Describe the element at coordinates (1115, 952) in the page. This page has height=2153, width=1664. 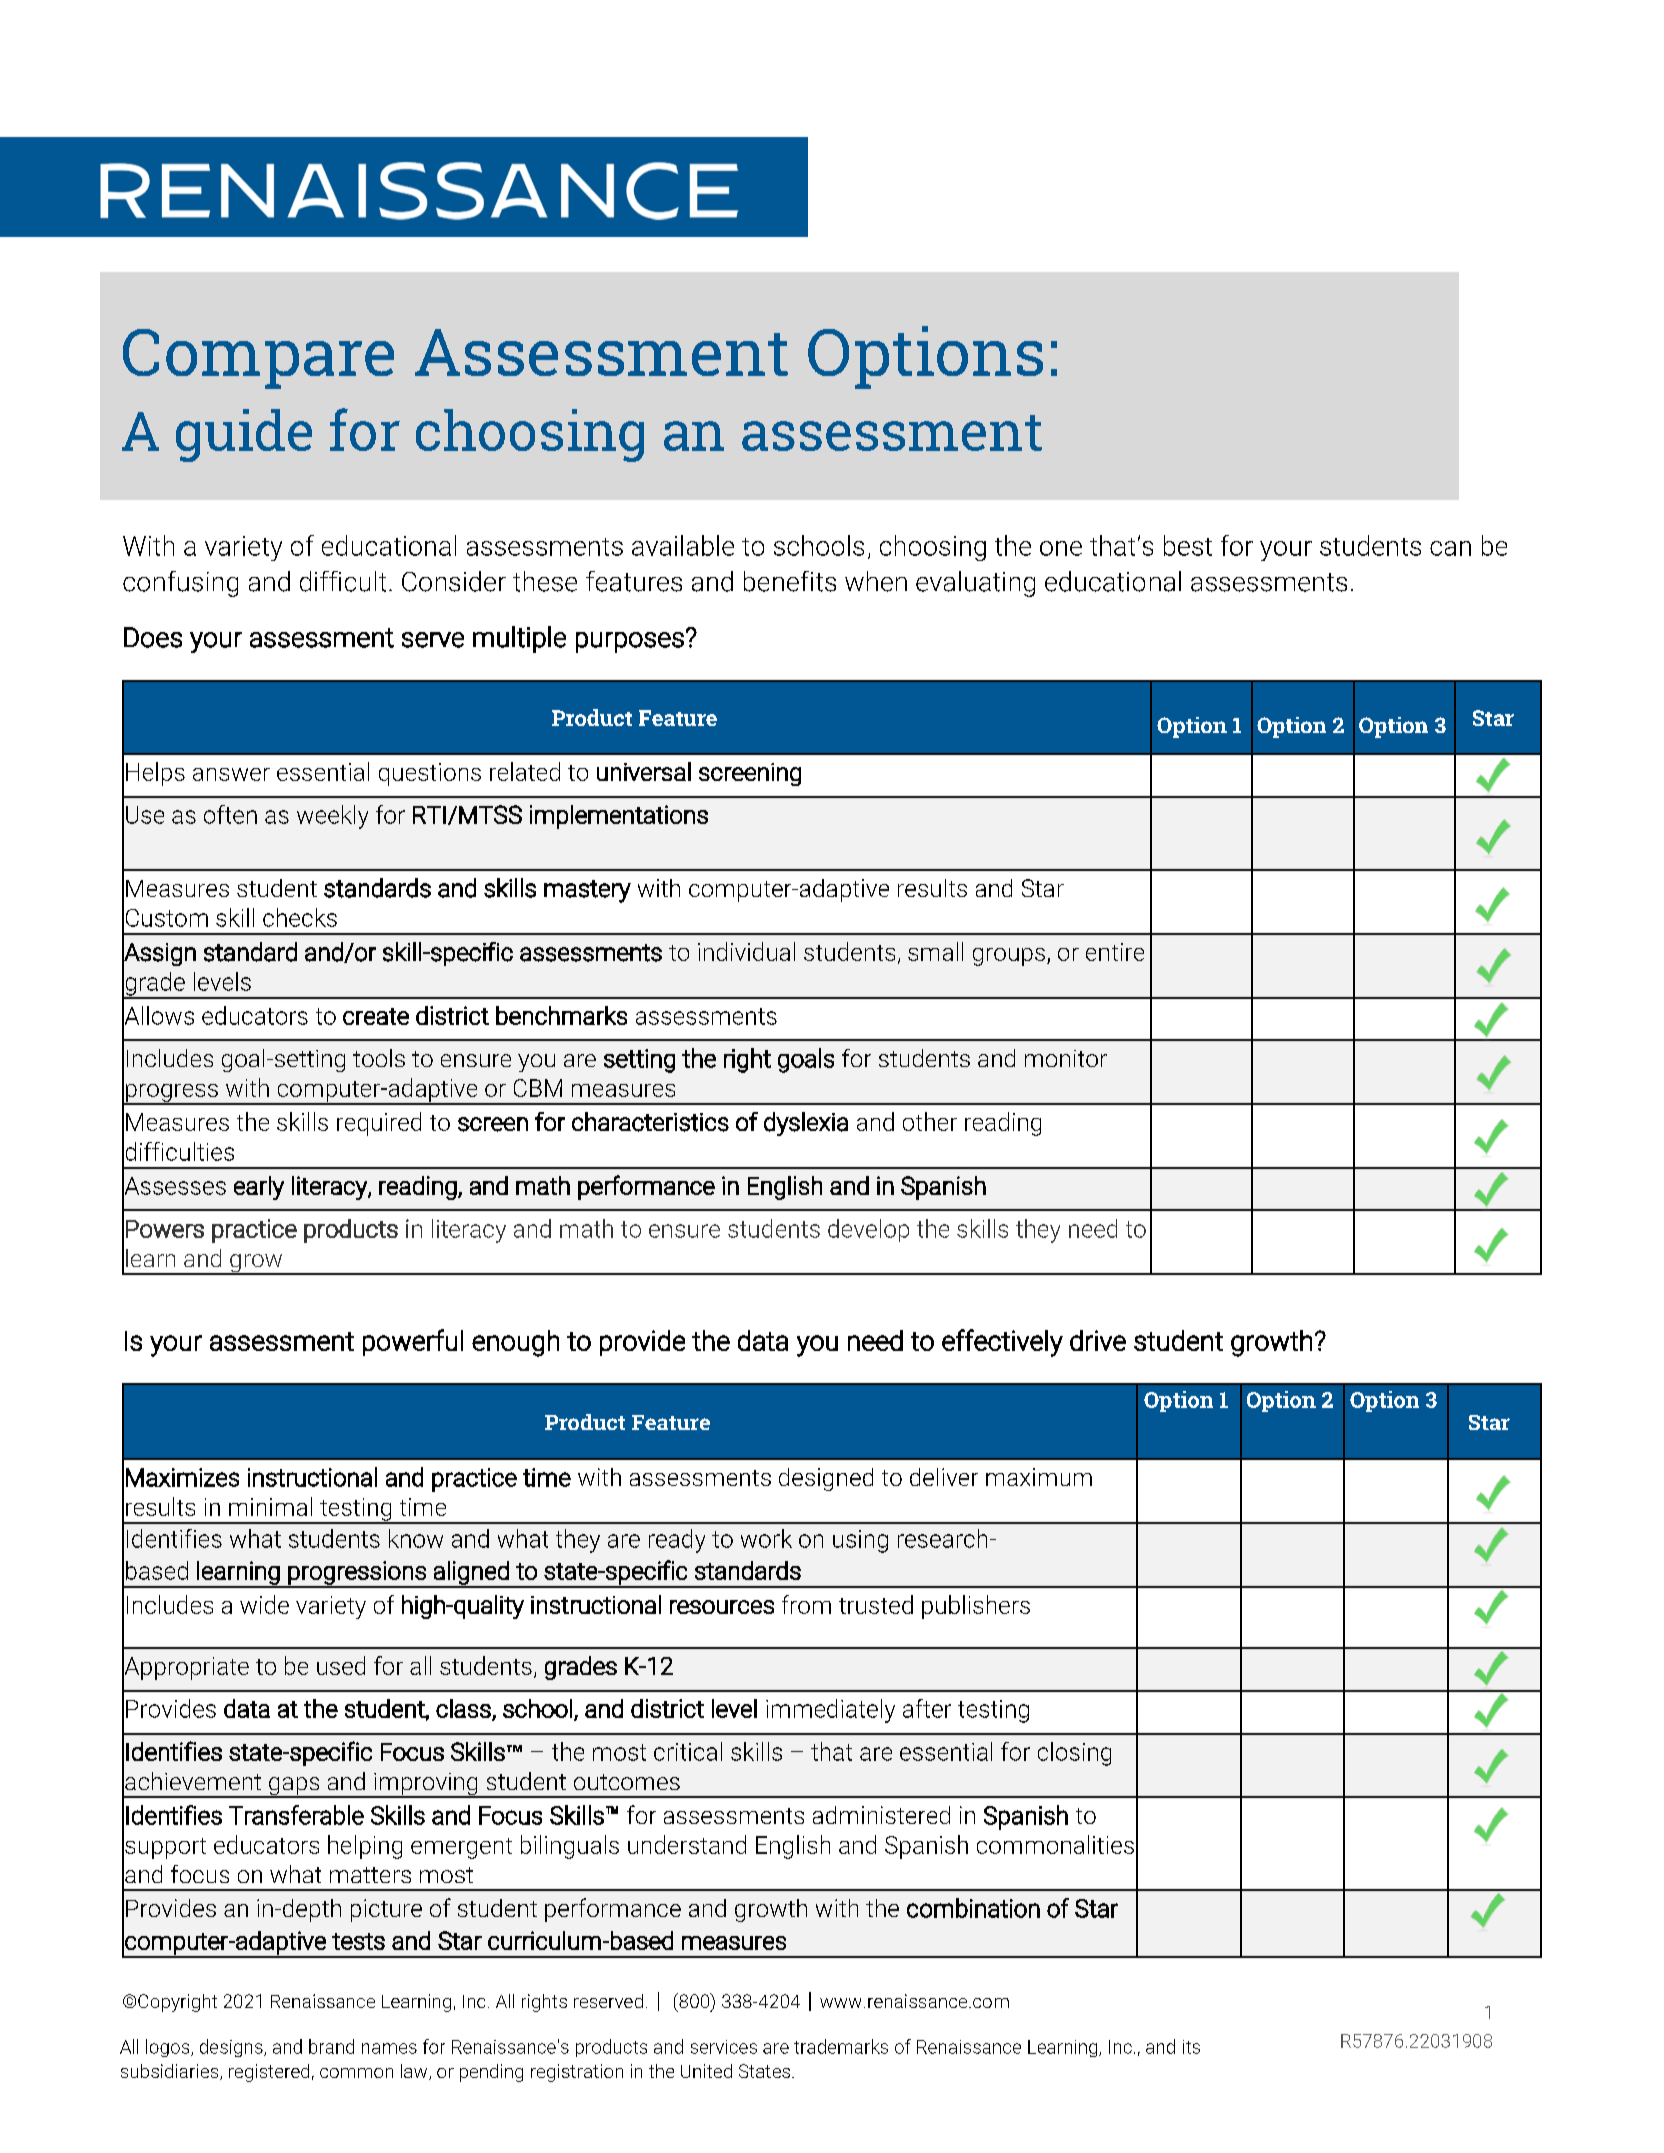
I see `entire` at that location.
